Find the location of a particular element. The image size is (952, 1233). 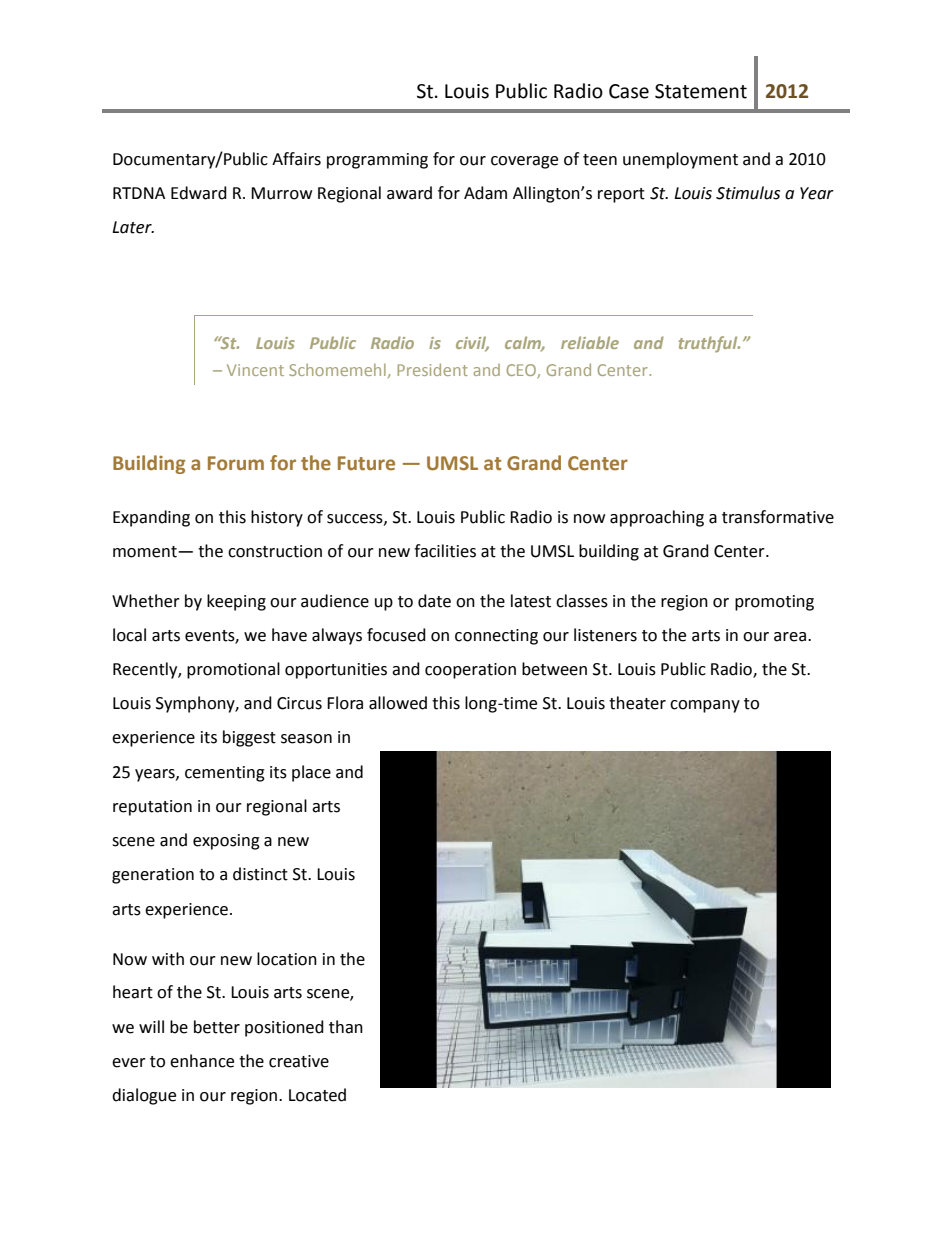

cementing is located at coordinates (225, 774).
